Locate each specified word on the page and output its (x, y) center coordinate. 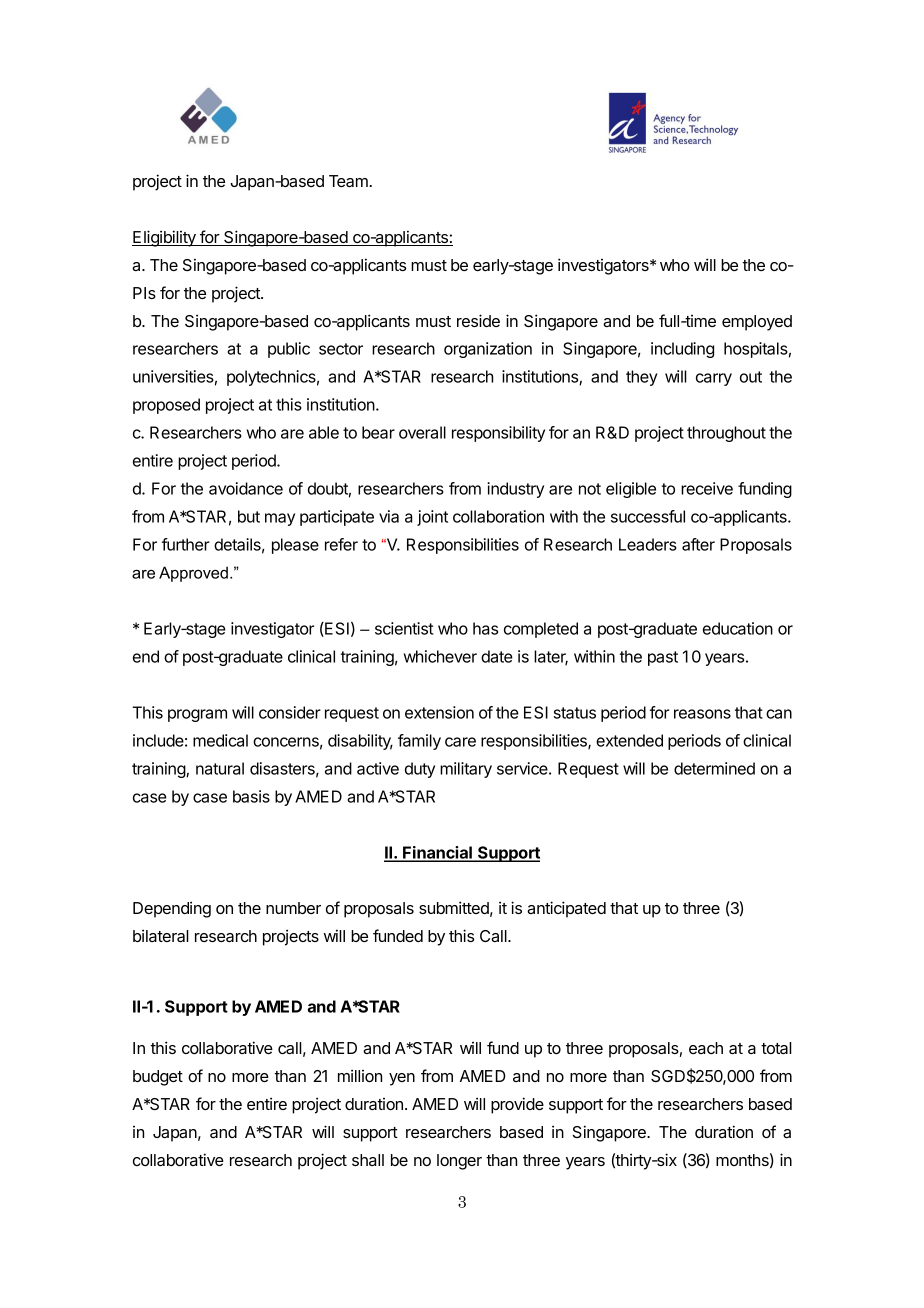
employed (757, 323)
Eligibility (165, 238)
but (249, 516)
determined (714, 768)
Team (348, 181)
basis (251, 796)
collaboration (498, 516)
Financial (437, 853)
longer (459, 1162)
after (698, 544)
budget (158, 1078)
